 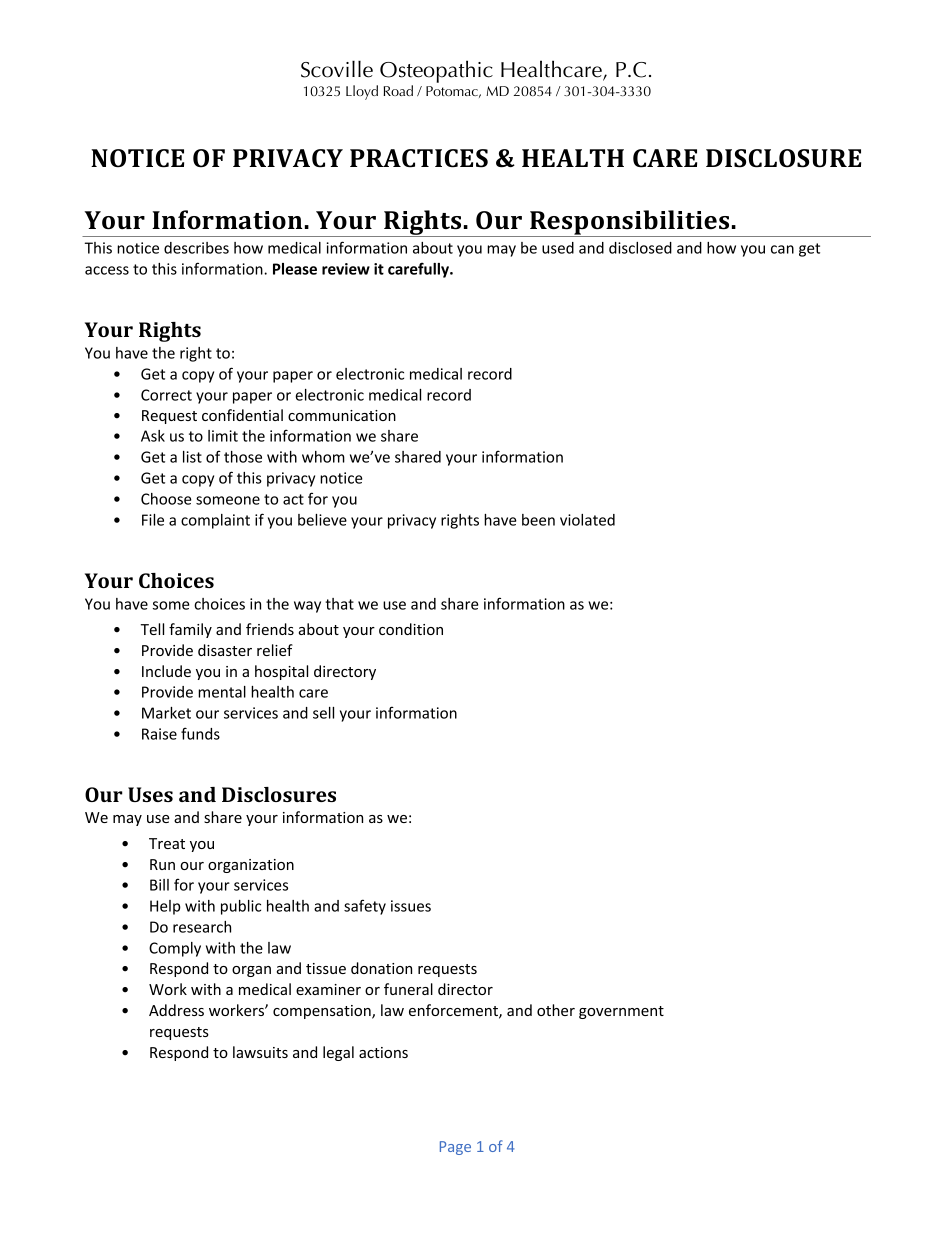 What do you see at coordinates (337, 69) in the document?
I see `Scoville` at bounding box center [337, 69].
